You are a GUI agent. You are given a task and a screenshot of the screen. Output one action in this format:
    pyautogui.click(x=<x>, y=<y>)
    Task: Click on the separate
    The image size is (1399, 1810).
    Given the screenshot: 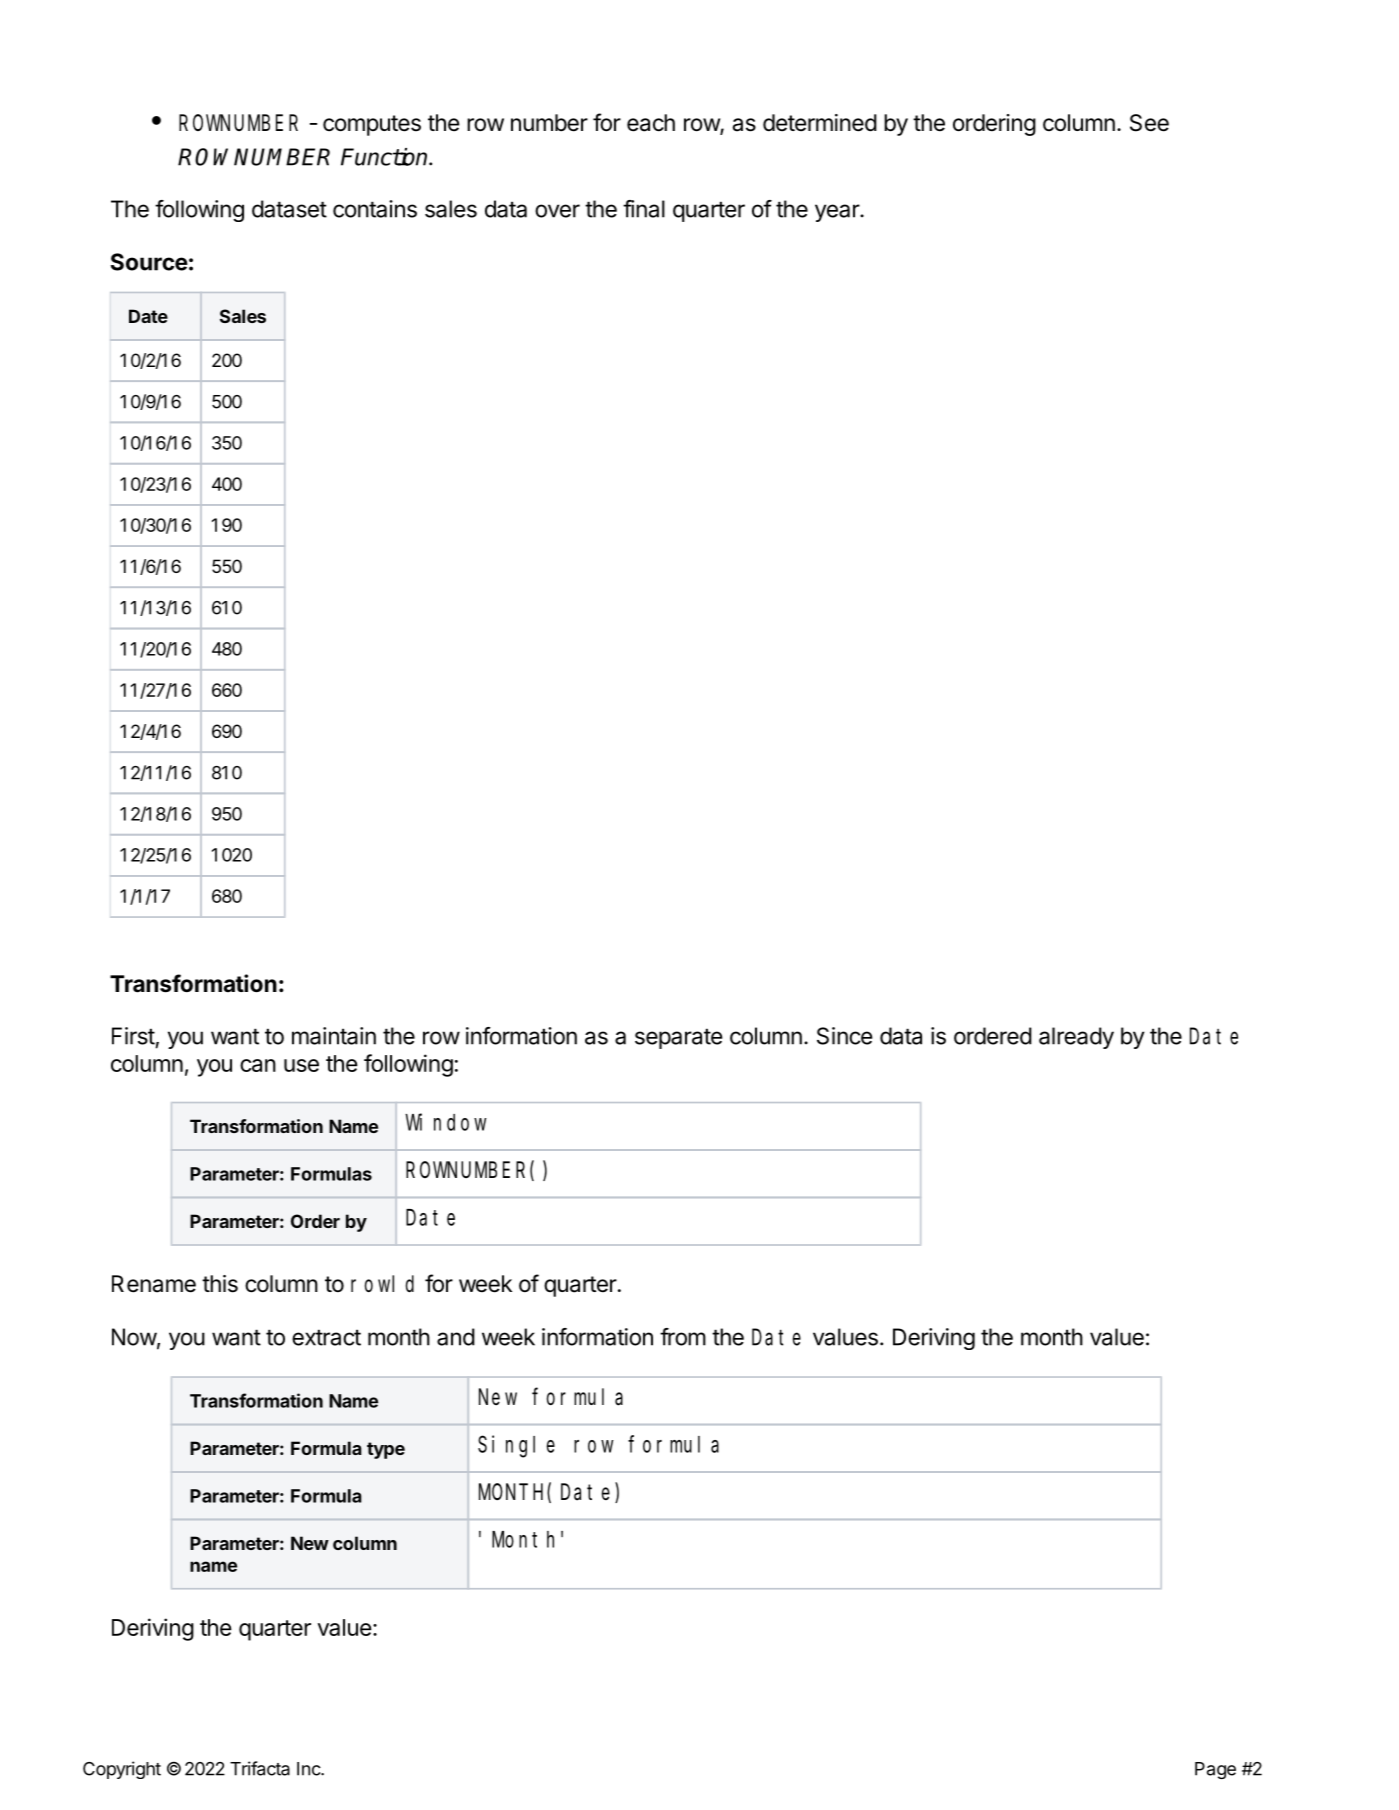 What is the action you would take?
    pyautogui.click(x=678, y=1038)
